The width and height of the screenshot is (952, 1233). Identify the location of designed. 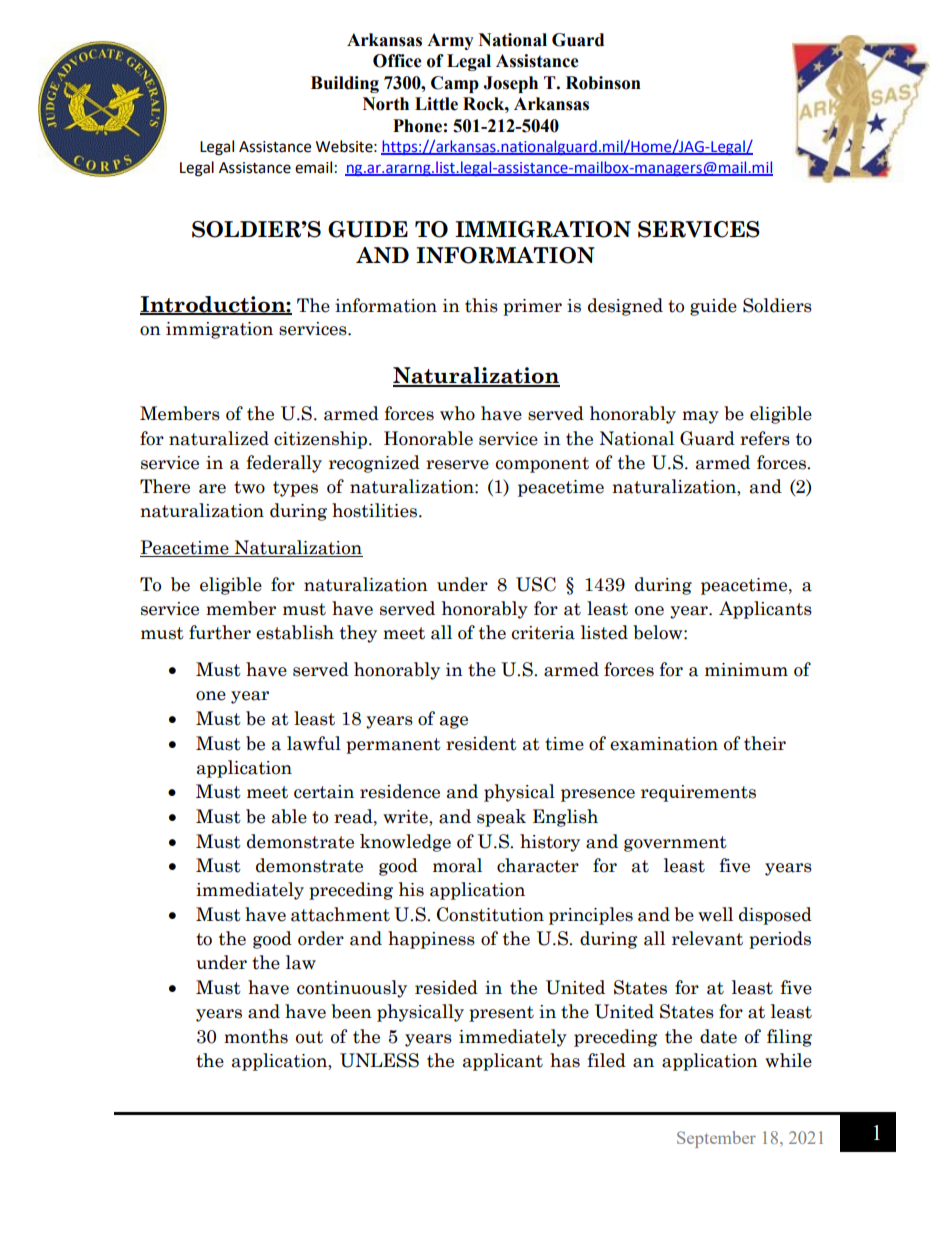
(625, 307).
